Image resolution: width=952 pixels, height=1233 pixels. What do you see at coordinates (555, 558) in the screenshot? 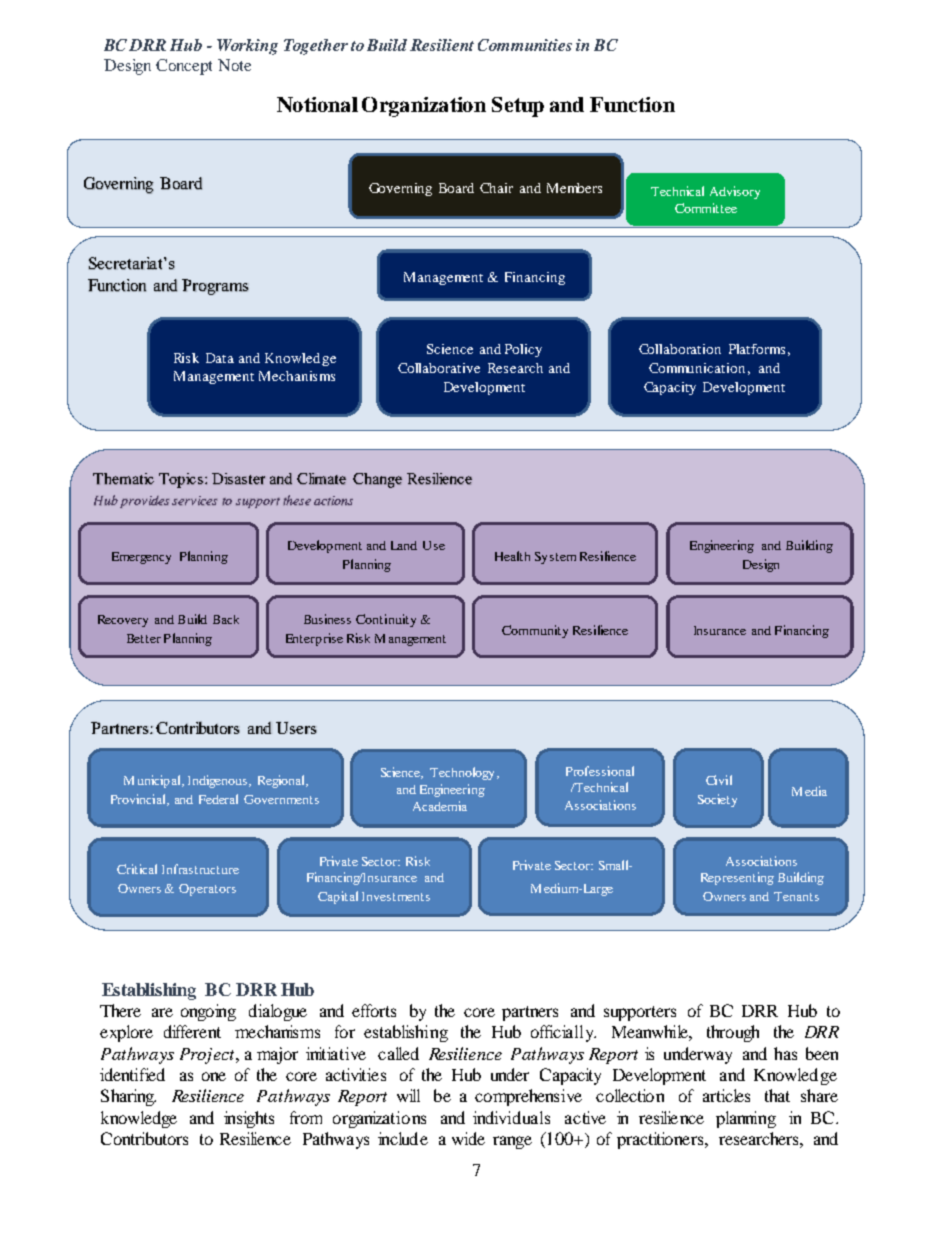
I see `System` at bounding box center [555, 558].
